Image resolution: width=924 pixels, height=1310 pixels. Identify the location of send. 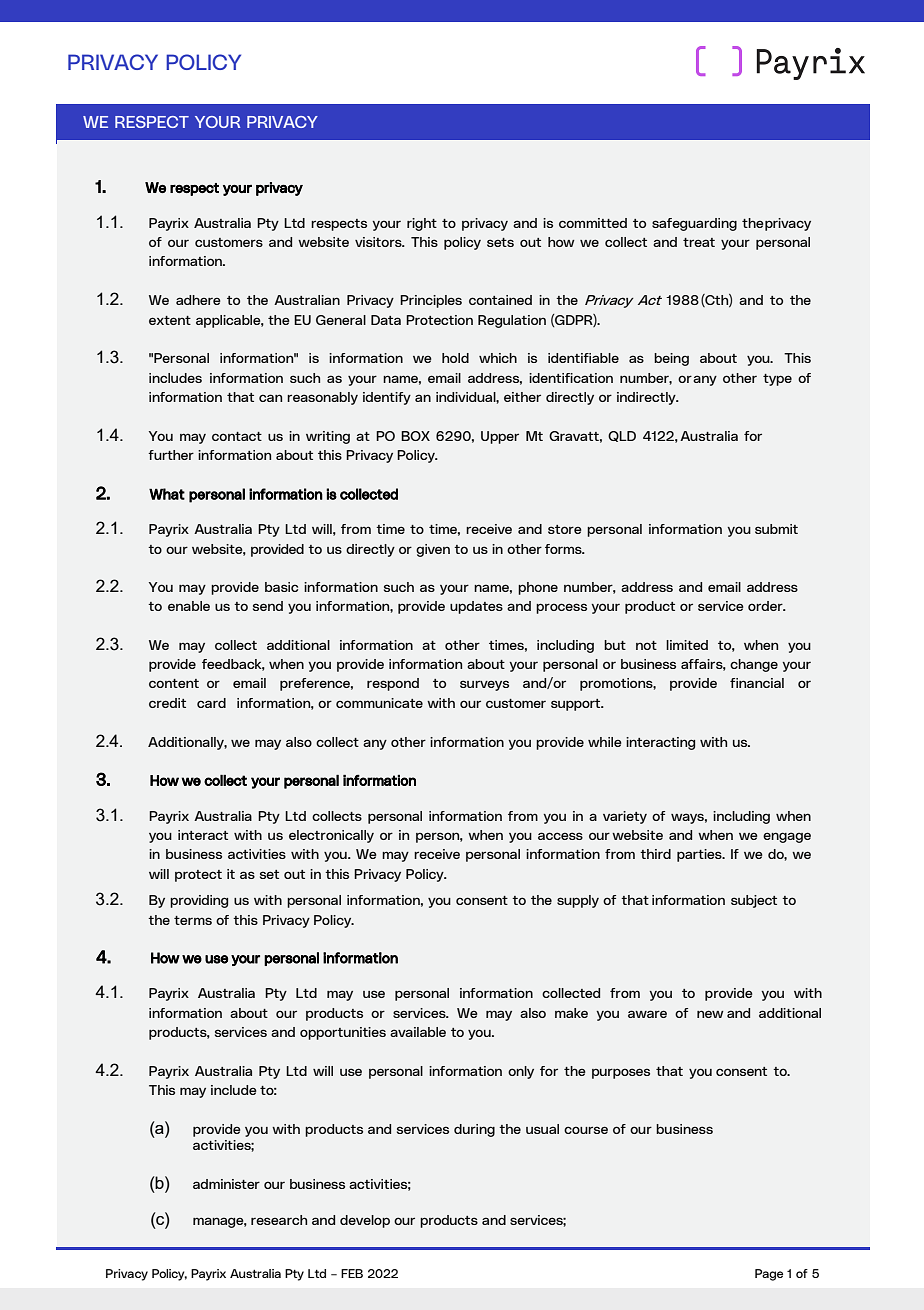
(268, 606).
